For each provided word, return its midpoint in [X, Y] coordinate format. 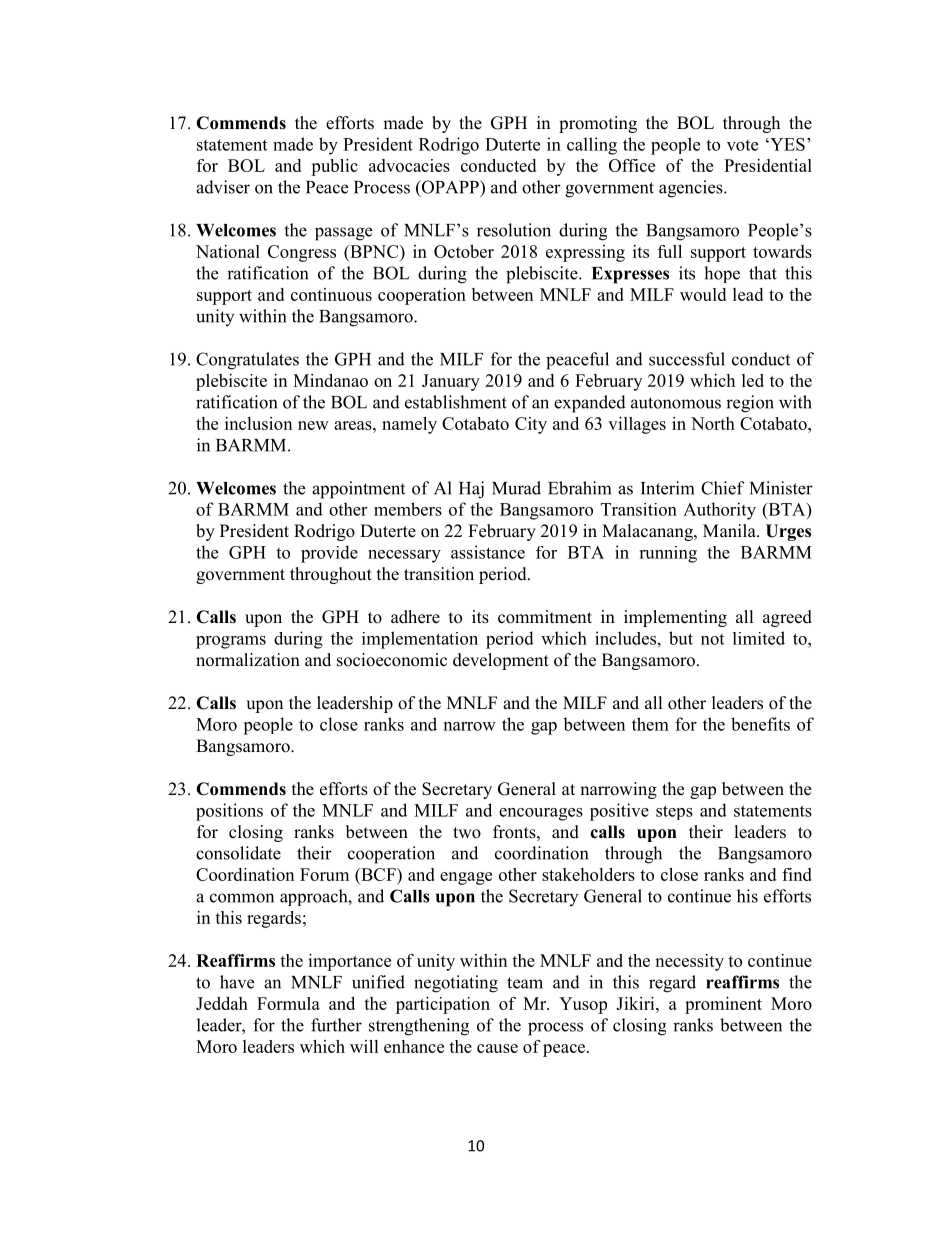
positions [229, 812]
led [753, 380]
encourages [541, 814]
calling [592, 146]
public [334, 167]
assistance [488, 552]
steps [674, 812]
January [451, 382]
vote [742, 145]
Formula [288, 1003]
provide [329, 554]
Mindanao [330, 380]
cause [497, 1048]
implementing [675, 618]
